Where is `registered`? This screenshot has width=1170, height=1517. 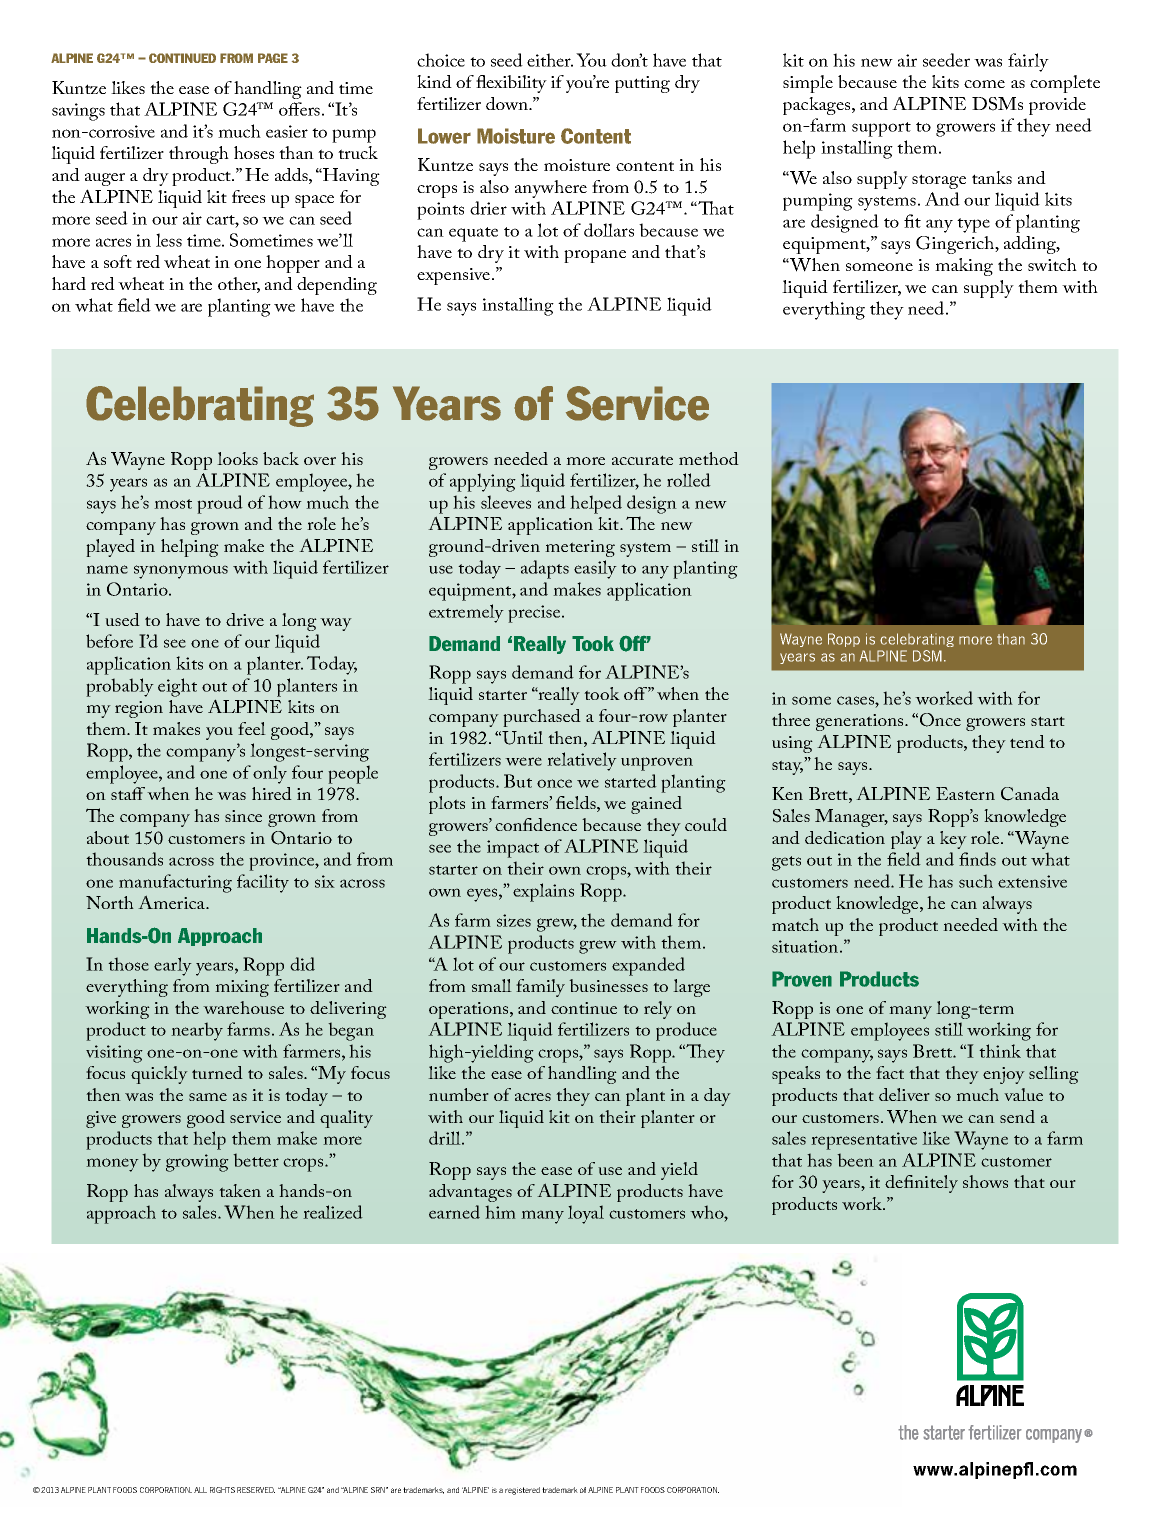 registered is located at coordinates (522, 1491).
